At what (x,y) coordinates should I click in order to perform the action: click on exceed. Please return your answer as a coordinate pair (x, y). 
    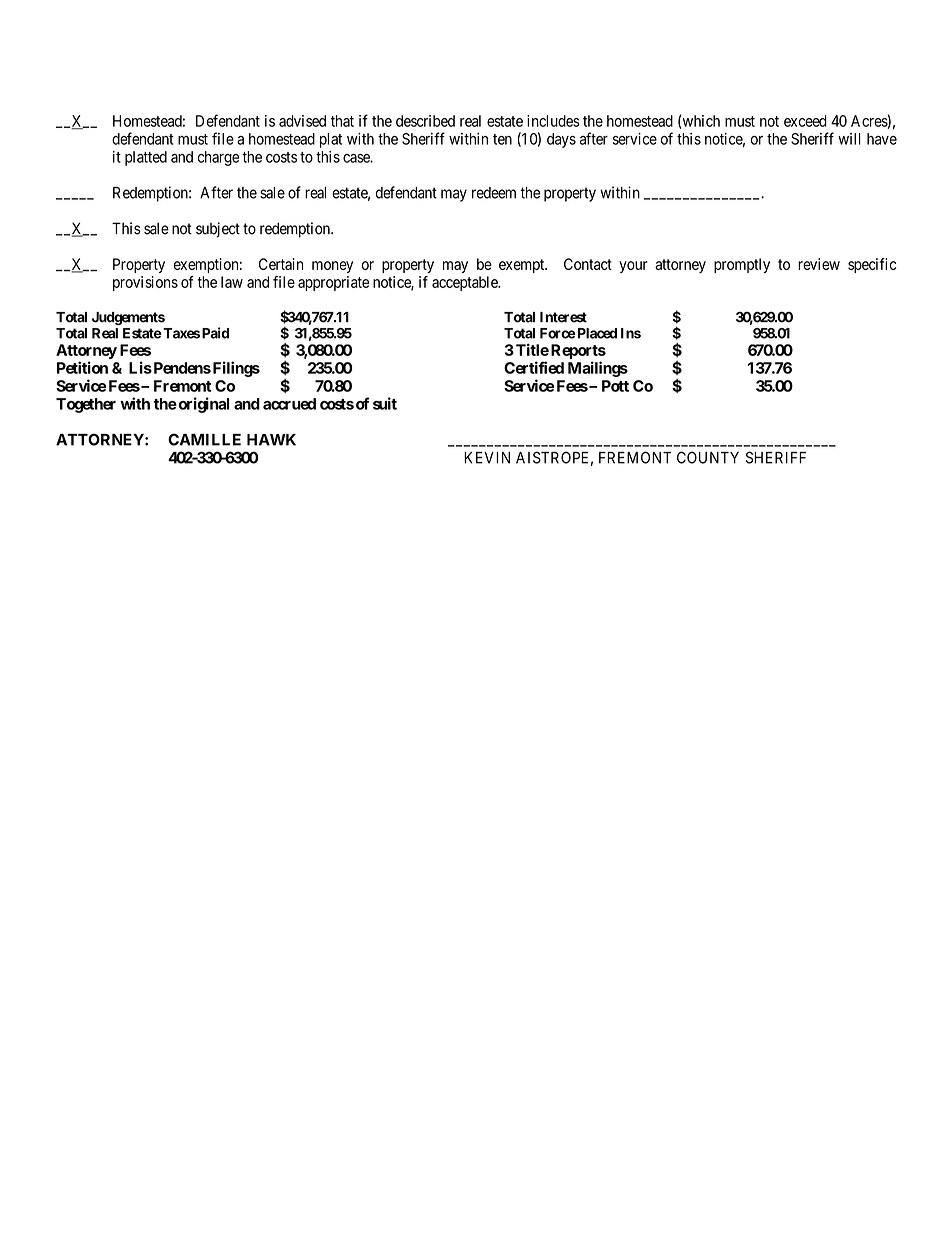
    Looking at the image, I should click on (805, 121).
